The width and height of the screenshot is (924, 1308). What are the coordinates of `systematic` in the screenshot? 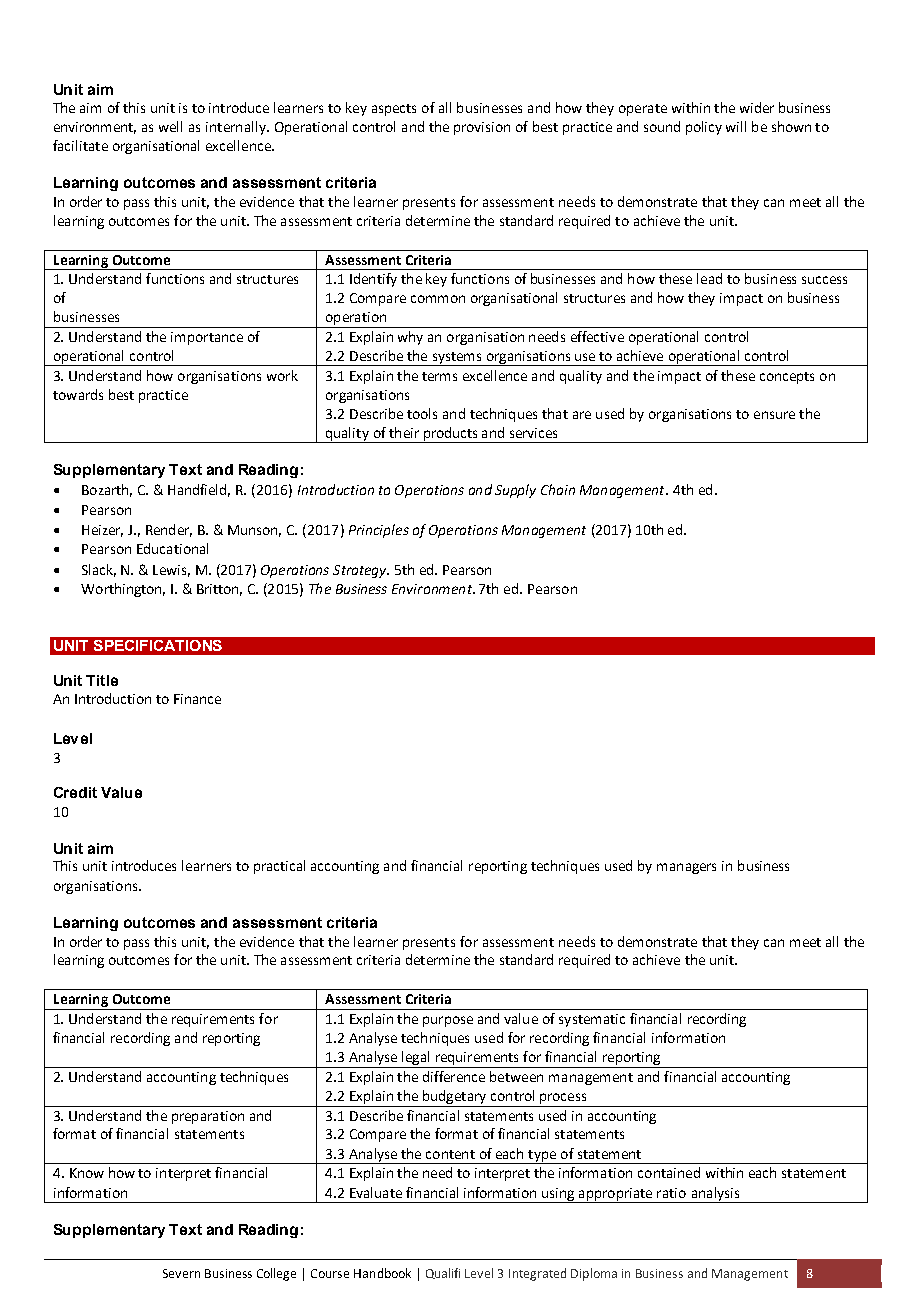 It's located at (592, 1020).
